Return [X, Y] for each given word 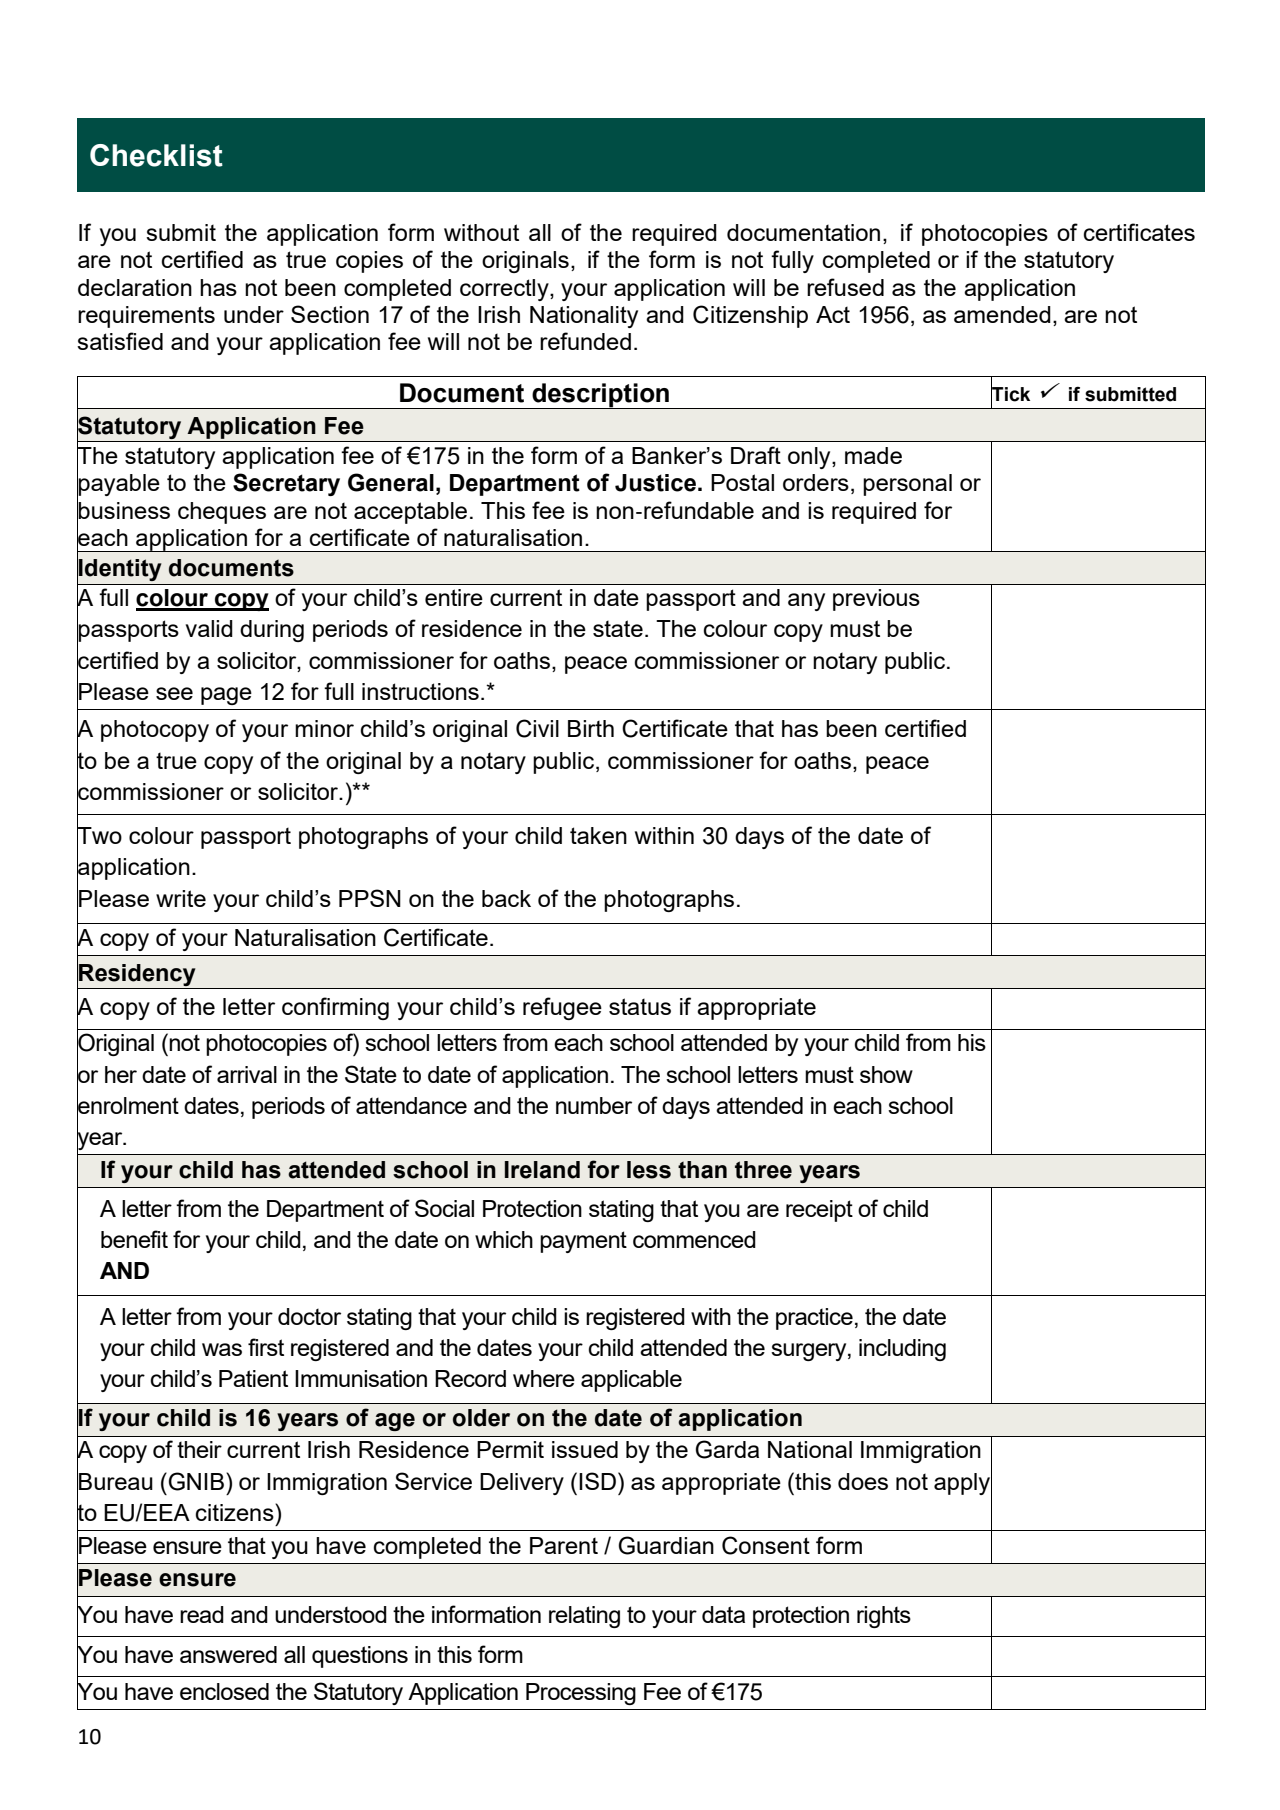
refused [845, 287]
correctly [505, 290]
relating [584, 1617]
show [886, 1074]
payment [583, 1242]
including [902, 1350]
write [181, 898]
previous [876, 600]
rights [884, 1617]
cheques [222, 513]
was [222, 1349]
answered [228, 1654]
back [506, 898]
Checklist [156, 155]
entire [454, 597]
